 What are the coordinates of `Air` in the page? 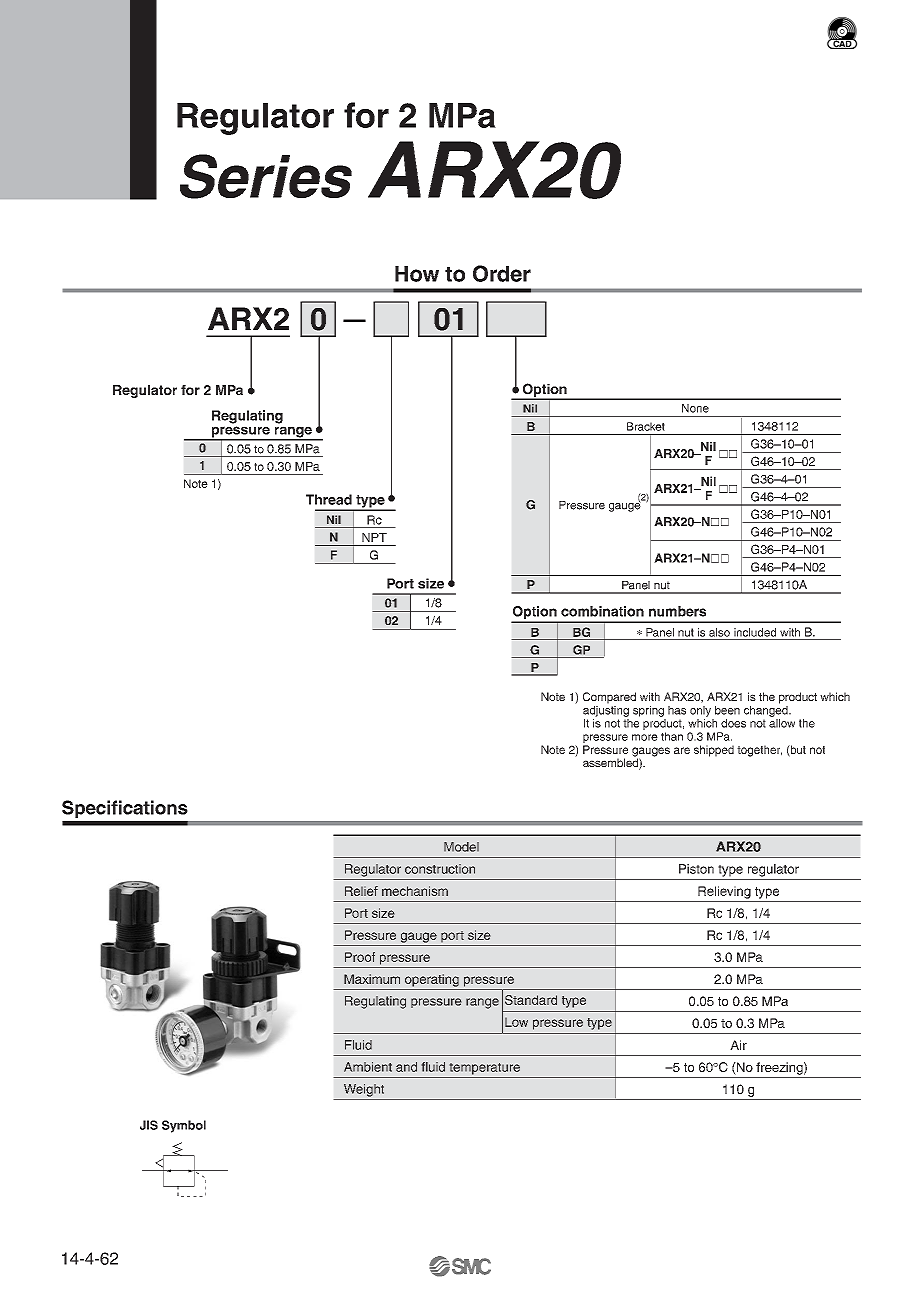 It's located at (738, 1045).
